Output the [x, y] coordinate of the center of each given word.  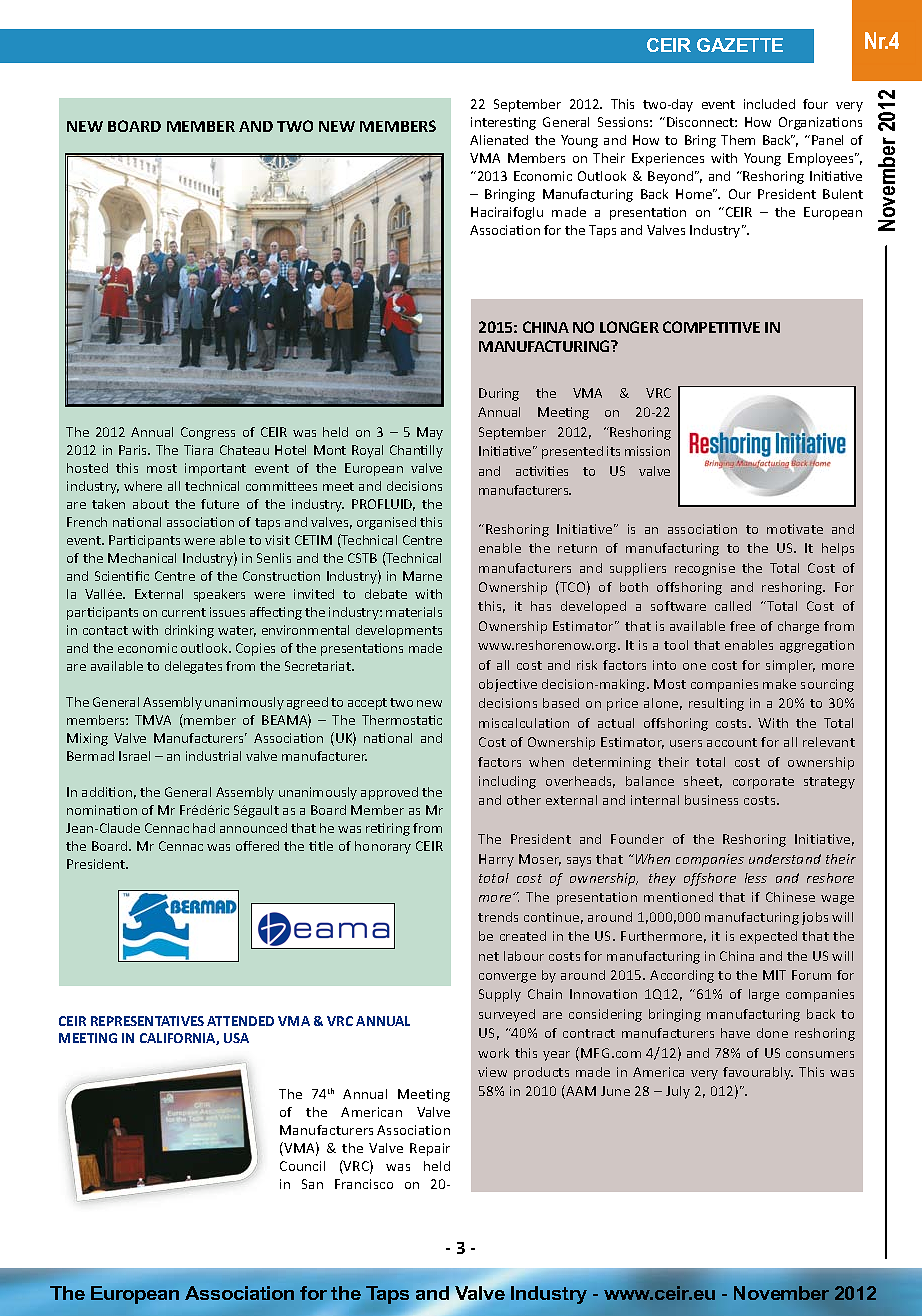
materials [414, 612]
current [184, 612]
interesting [503, 123]
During [499, 394]
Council [302, 1166]
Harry [496, 860]
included [769, 104]
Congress [208, 433]
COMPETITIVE [711, 327]
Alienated [499, 140]
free [742, 626]
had [204, 828]
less [756, 878]
